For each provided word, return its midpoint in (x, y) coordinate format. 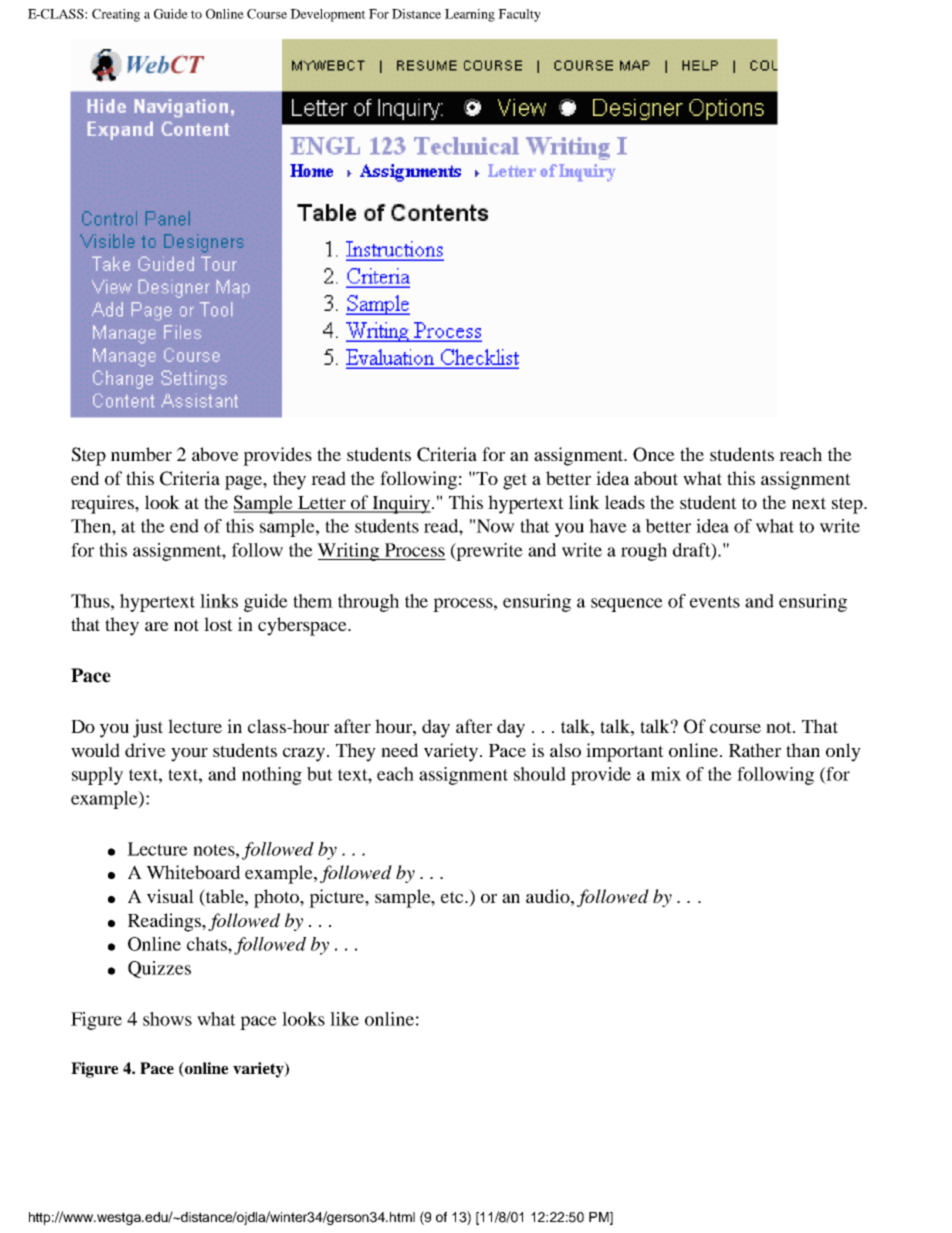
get (515, 481)
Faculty (519, 15)
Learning (470, 15)
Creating (116, 15)
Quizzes (159, 969)
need (399, 750)
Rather (755, 750)
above (215, 454)
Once (654, 454)
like (344, 1019)
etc (453, 897)
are (157, 626)
